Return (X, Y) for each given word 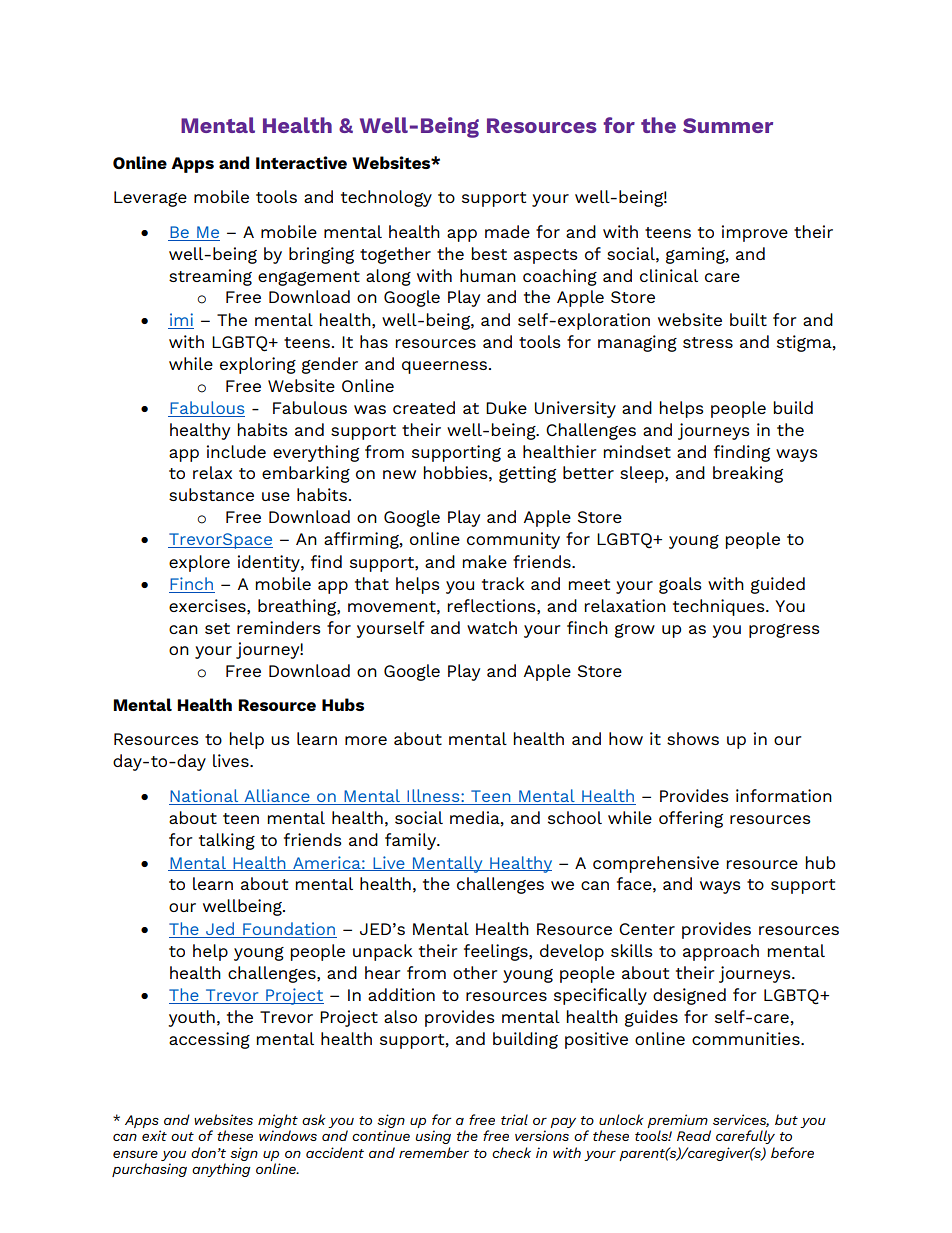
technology (386, 198)
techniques (720, 607)
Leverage (150, 199)
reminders (279, 627)
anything (221, 1170)
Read (694, 1135)
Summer (728, 125)
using (433, 1137)
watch (492, 627)
